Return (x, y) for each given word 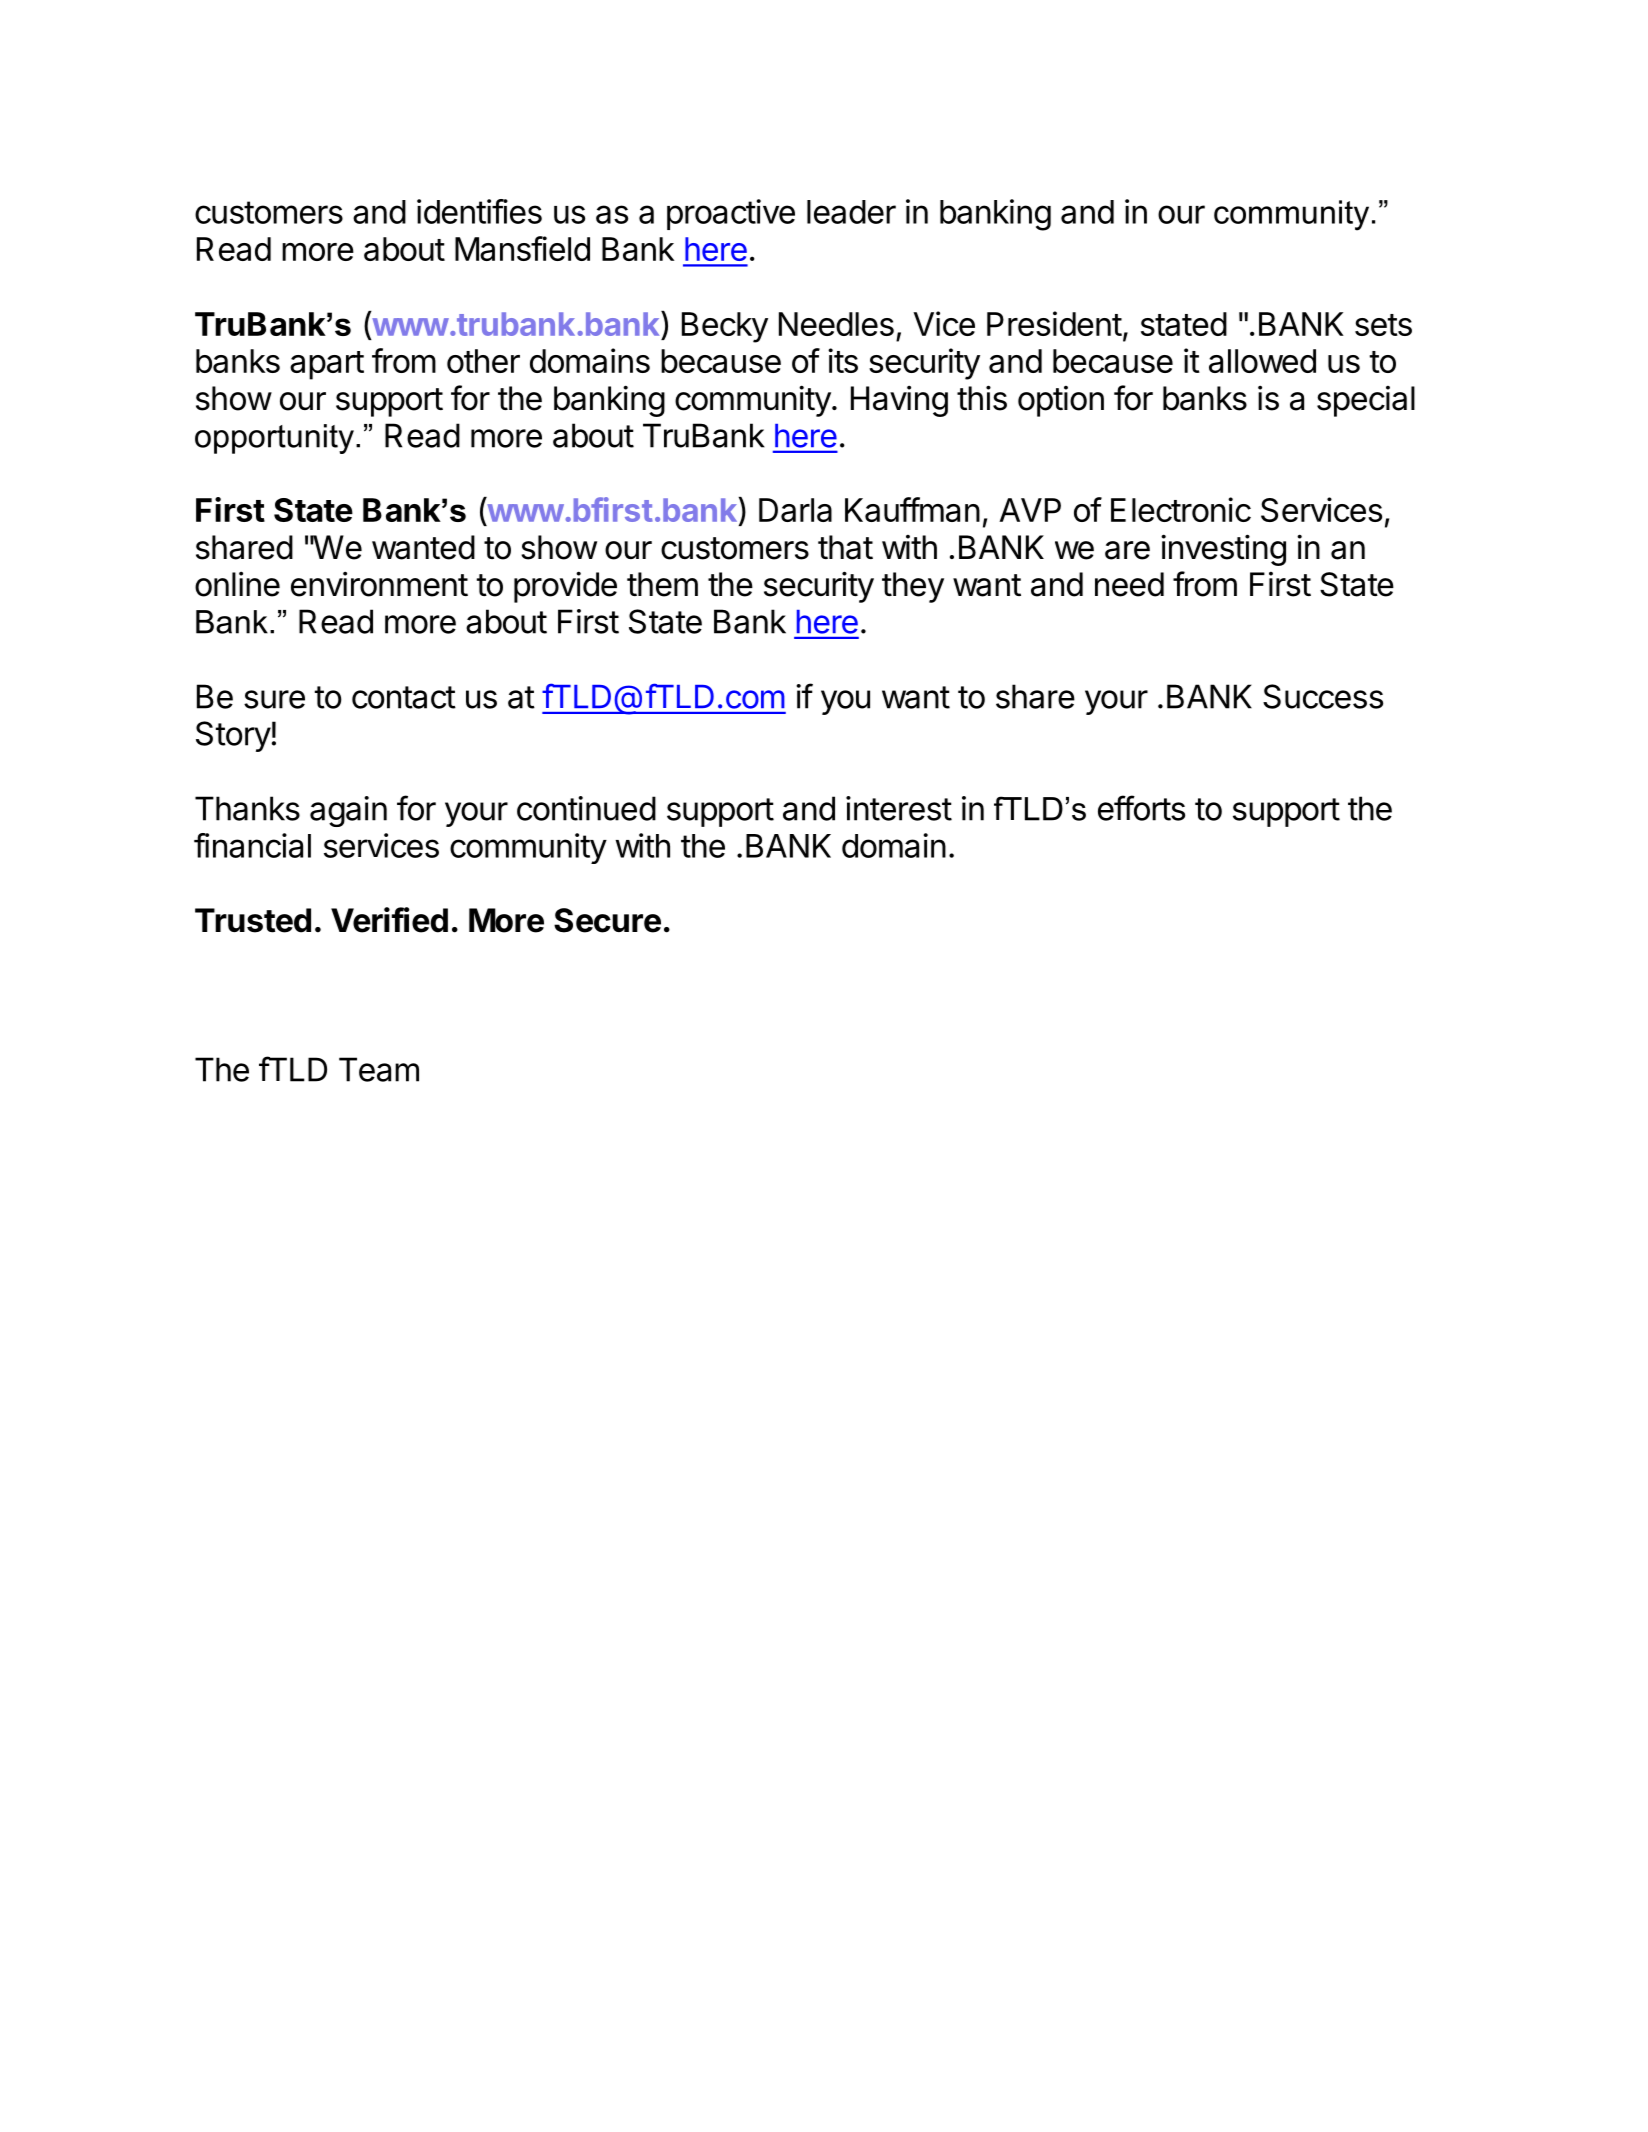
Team (379, 1069)
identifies (479, 211)
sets (1383, 325)
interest (899, 808)
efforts (1141, 808)
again (348, 811)
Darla (795, 510)
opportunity (274, 439)
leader (851, 212)
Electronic (1181, 509)
